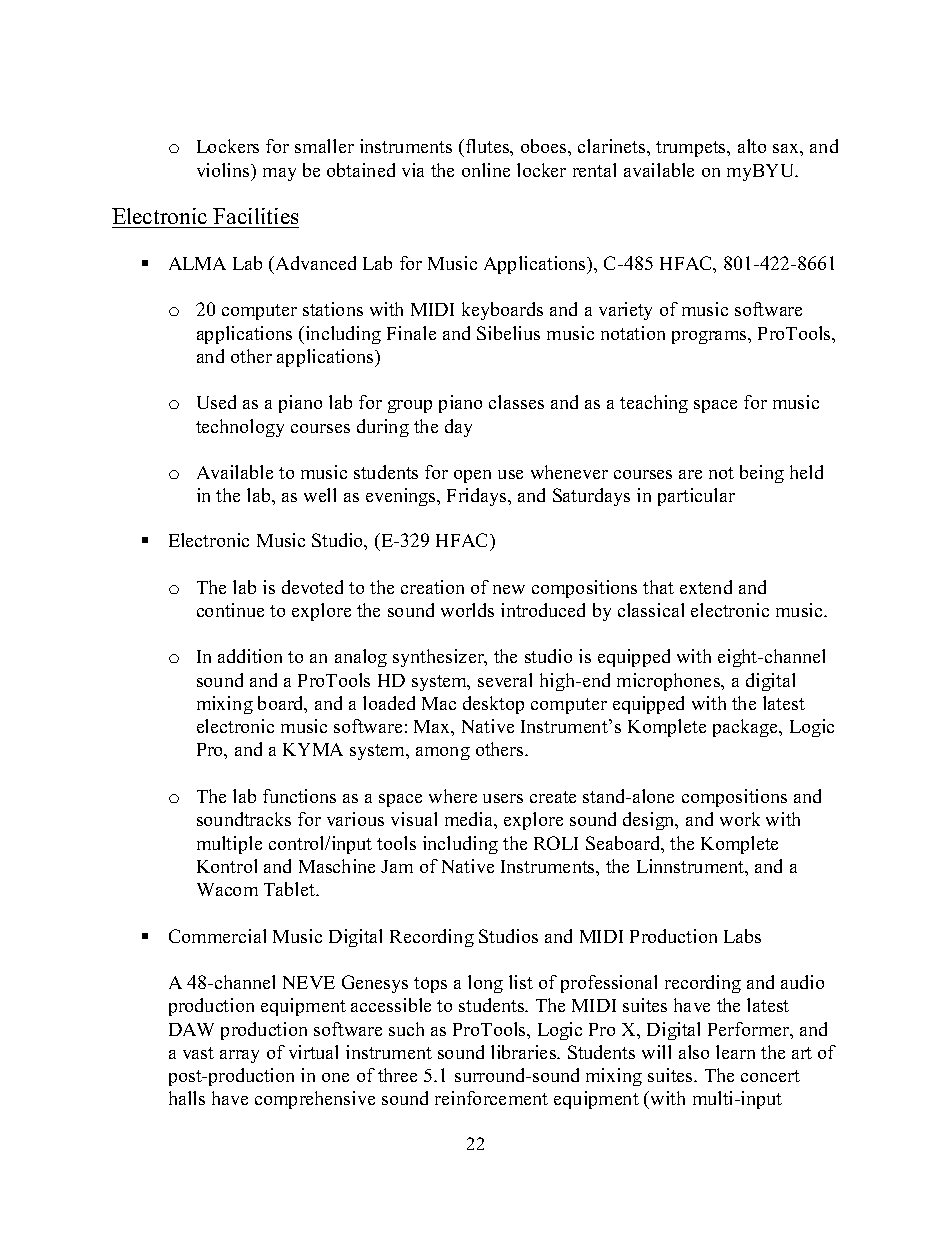  I want to click on may, so click(279, 174).
